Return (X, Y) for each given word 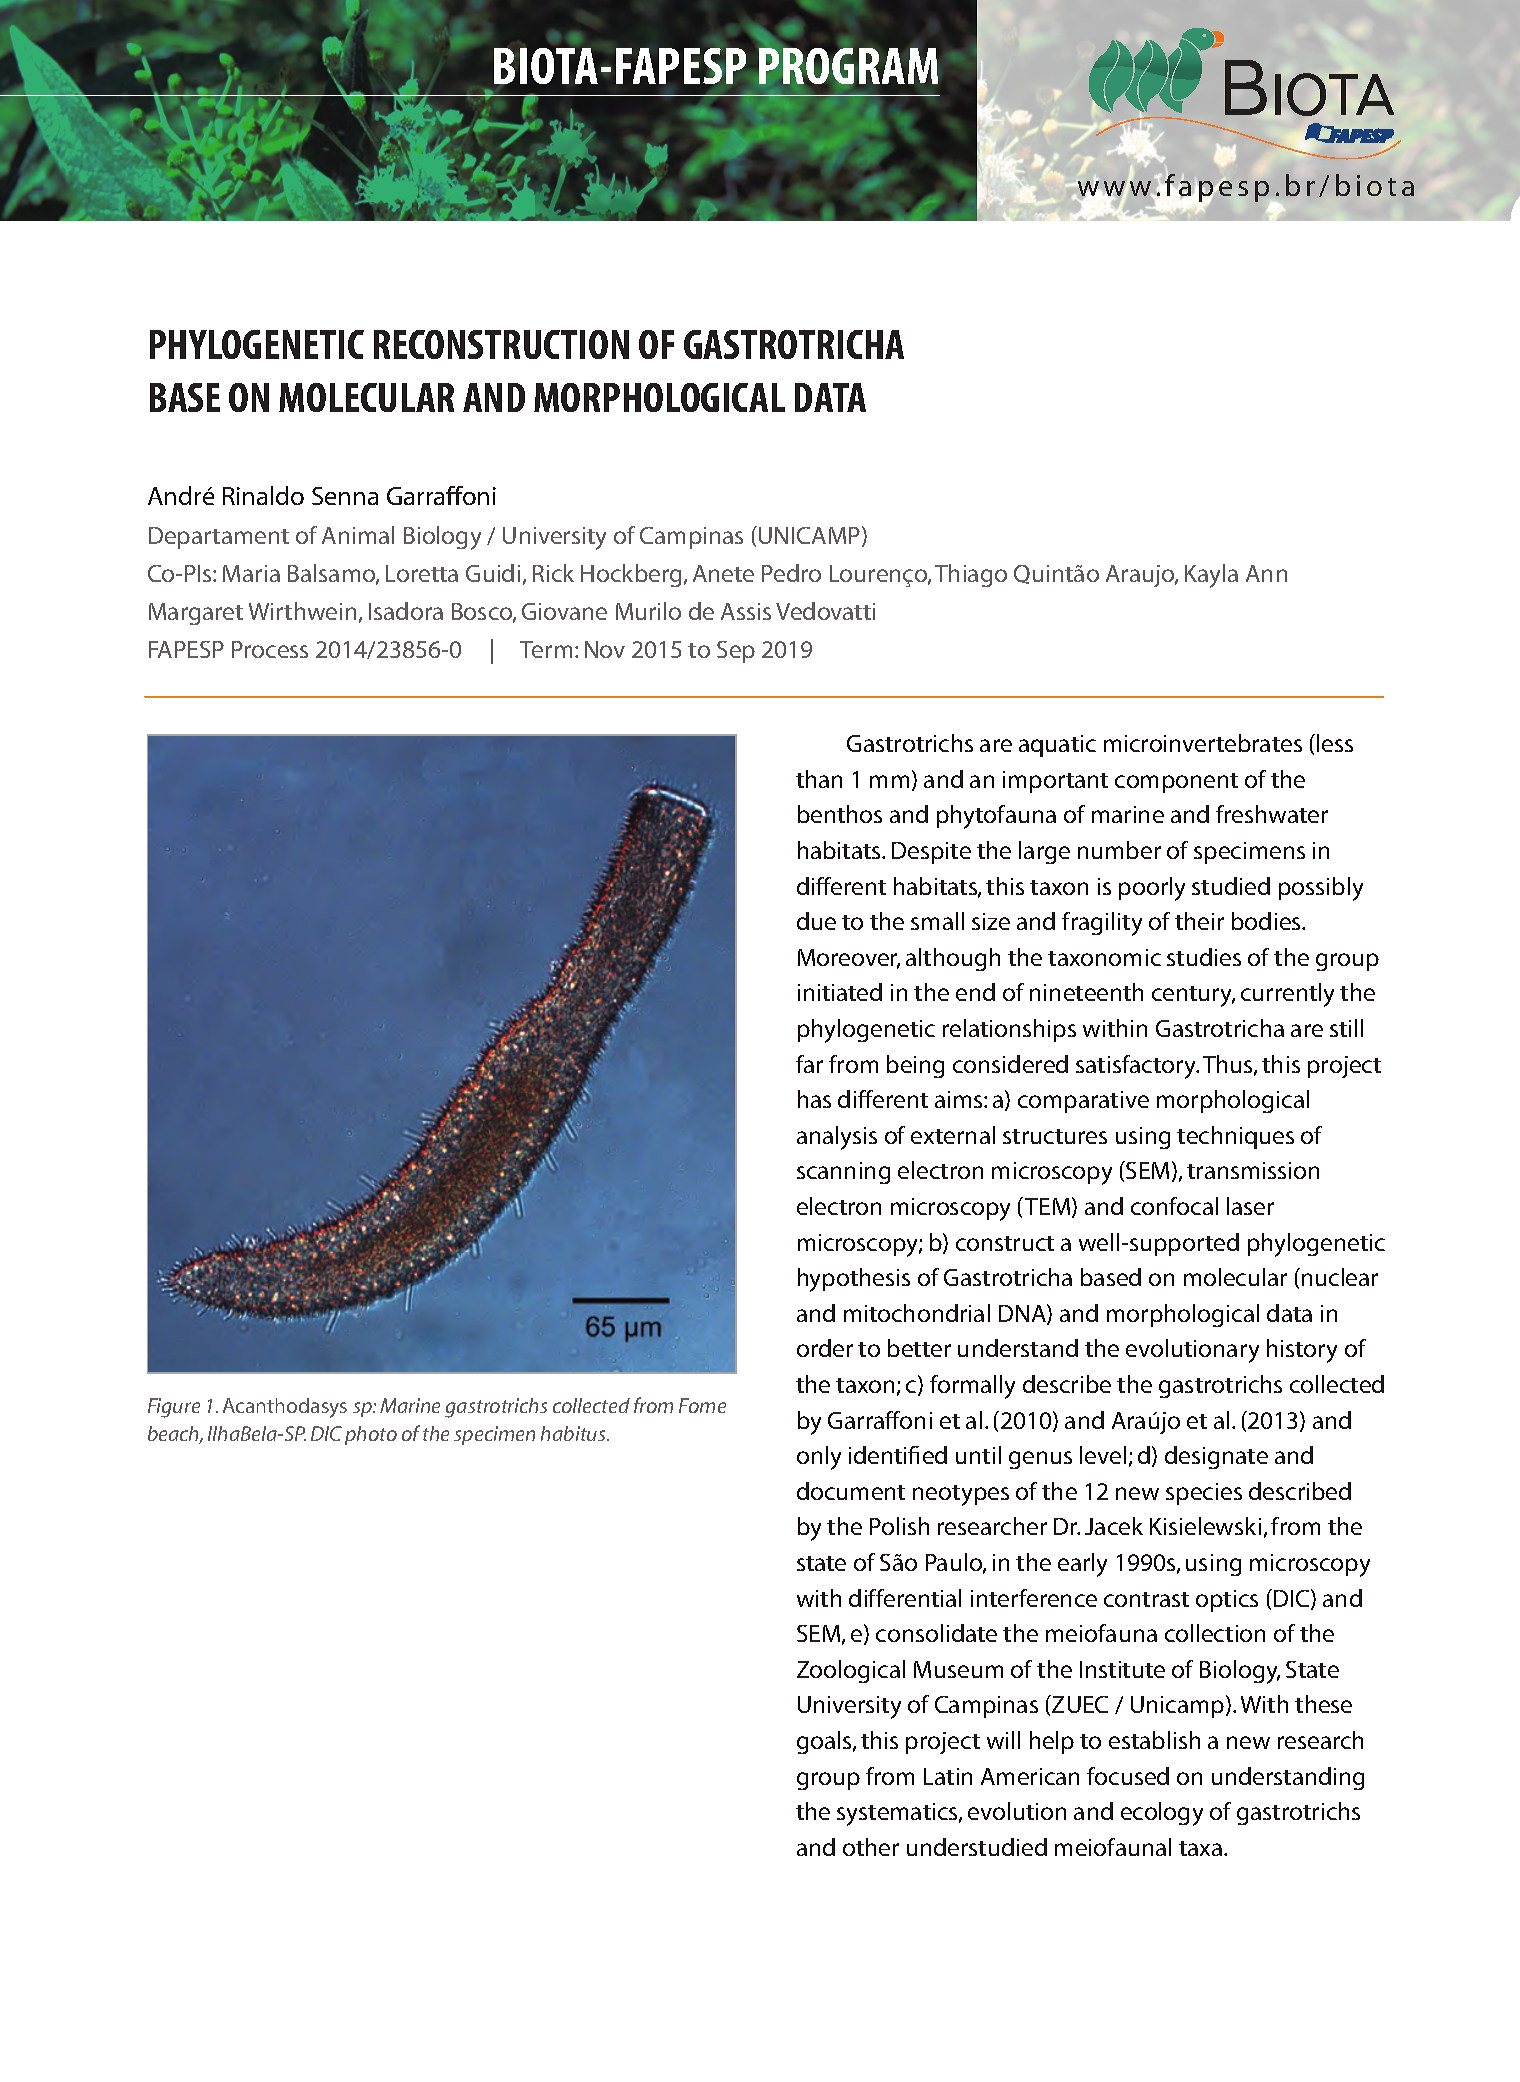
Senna (345, 496)
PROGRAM (848, 66)
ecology (1162, 1814)
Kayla (1211, 576)
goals (825, 1742)
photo (371, 1435)
